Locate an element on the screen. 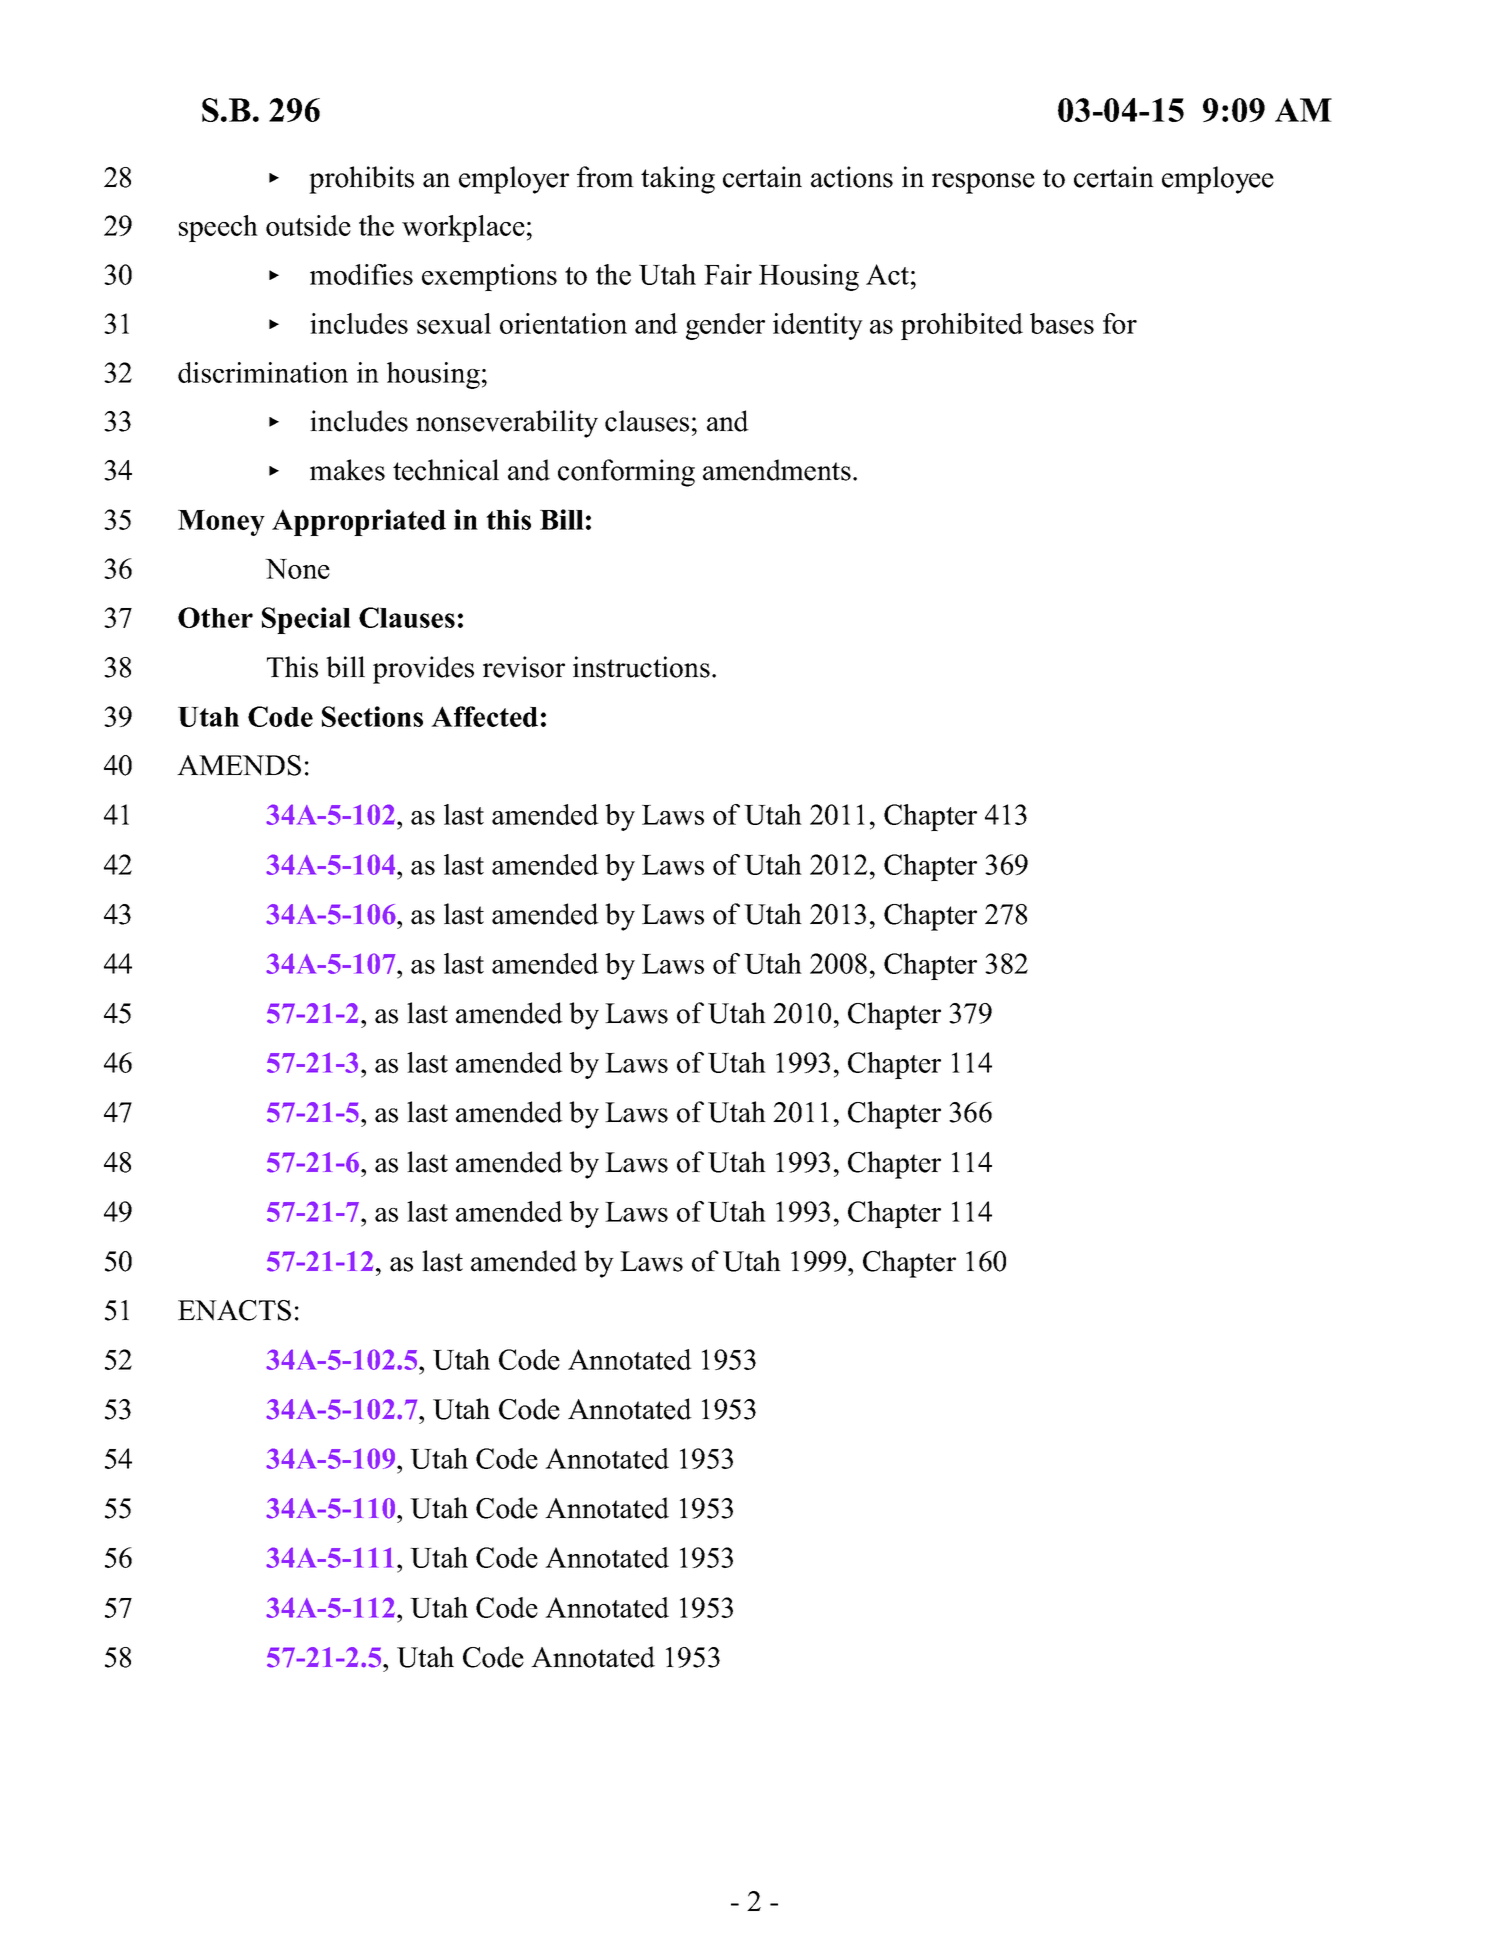 This screenshot has height=1954, width=1510. bases is located at coordinates (1062, 323).
